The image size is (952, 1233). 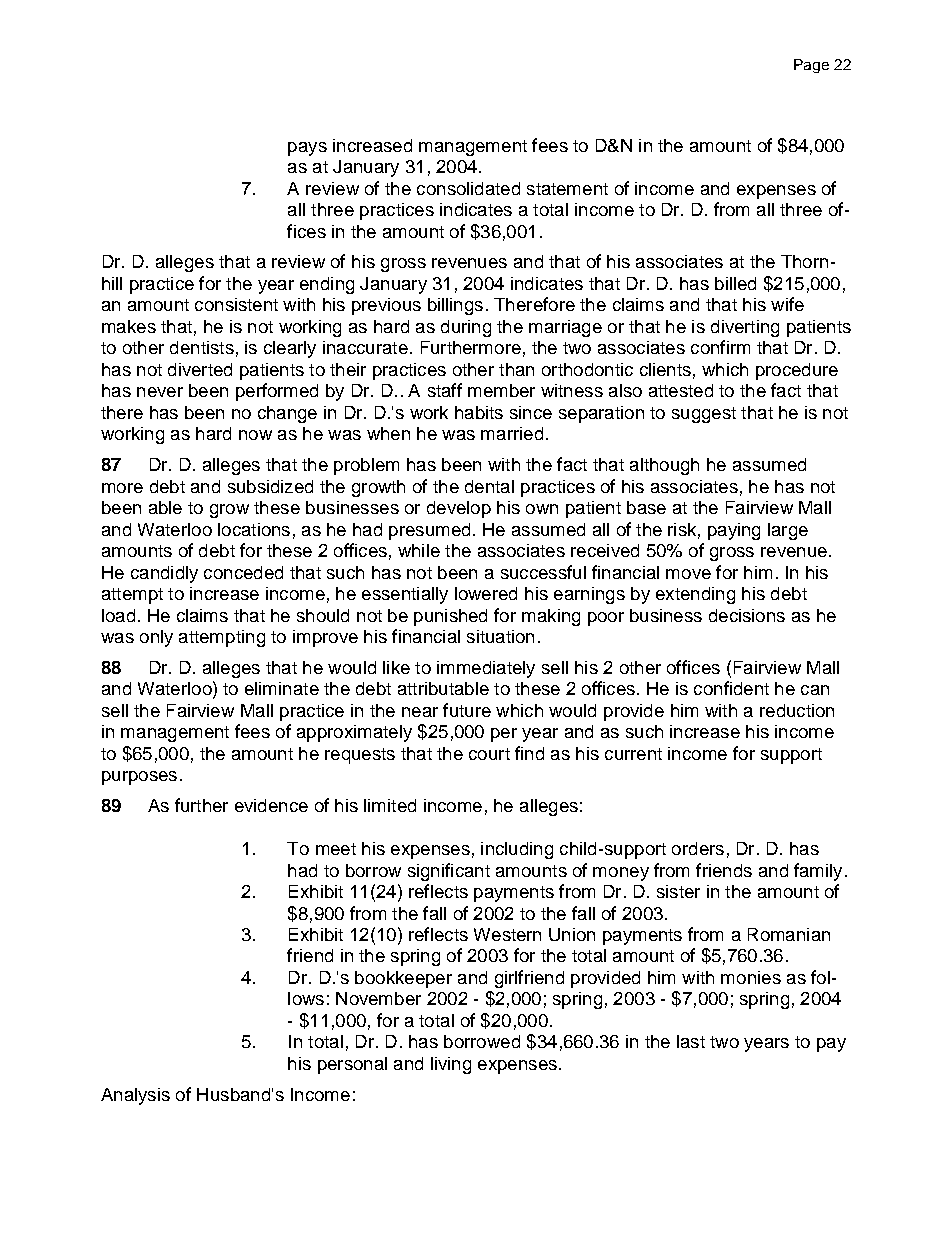 What do you see at coordinates (811, 66) in the document?
I see `Page` at bounding box center [811, 66].
